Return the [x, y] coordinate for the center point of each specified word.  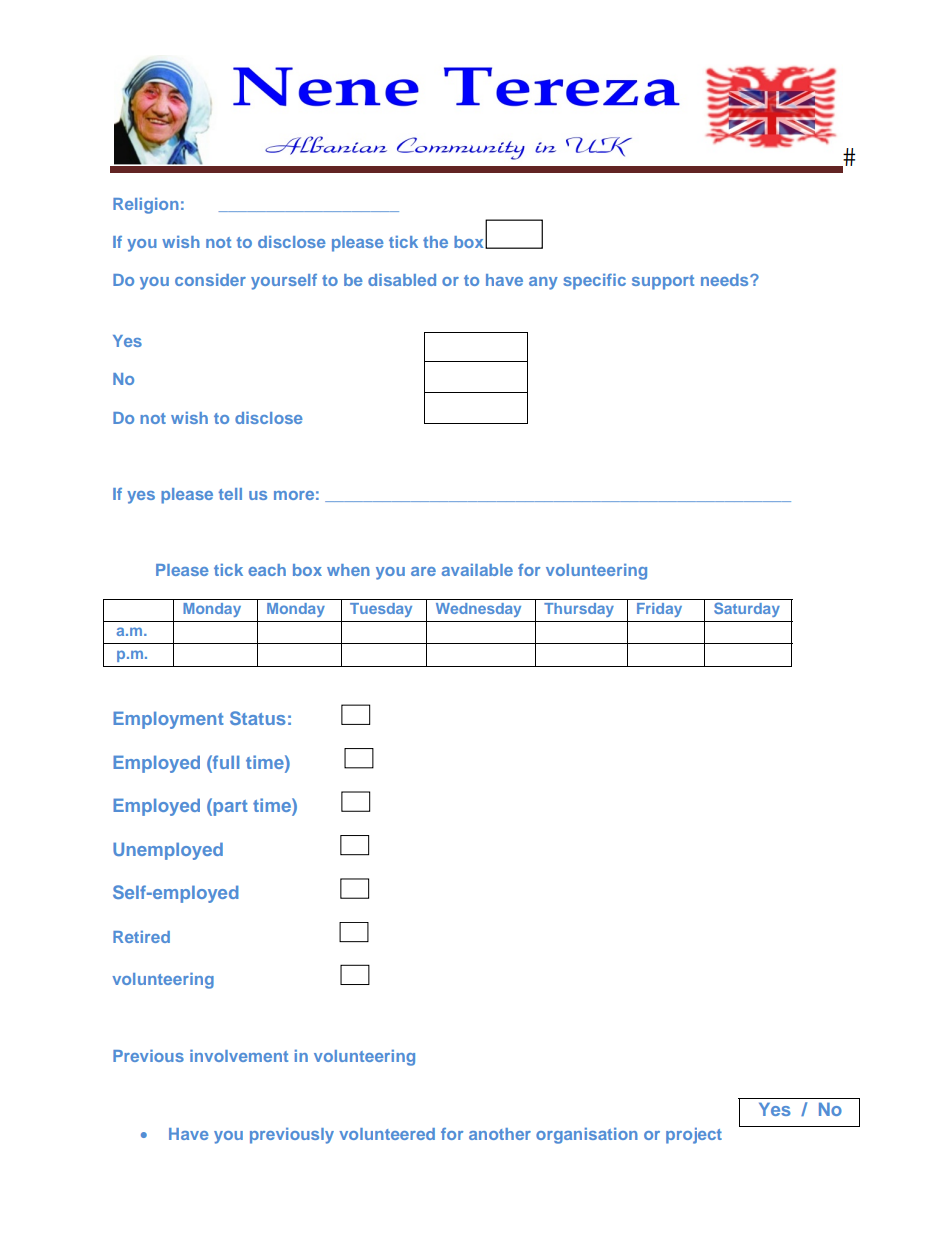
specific [595, 282]
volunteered [387, 1134]
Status [258, 718]
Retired [141, 937]
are [423, 571]
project [694, 1136]
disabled [402, 280]
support [663, 282]
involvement [239, 1056]
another [500, 1134]
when [348, 570]
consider [210, 280]
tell [230, 494]
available [477, 570]
